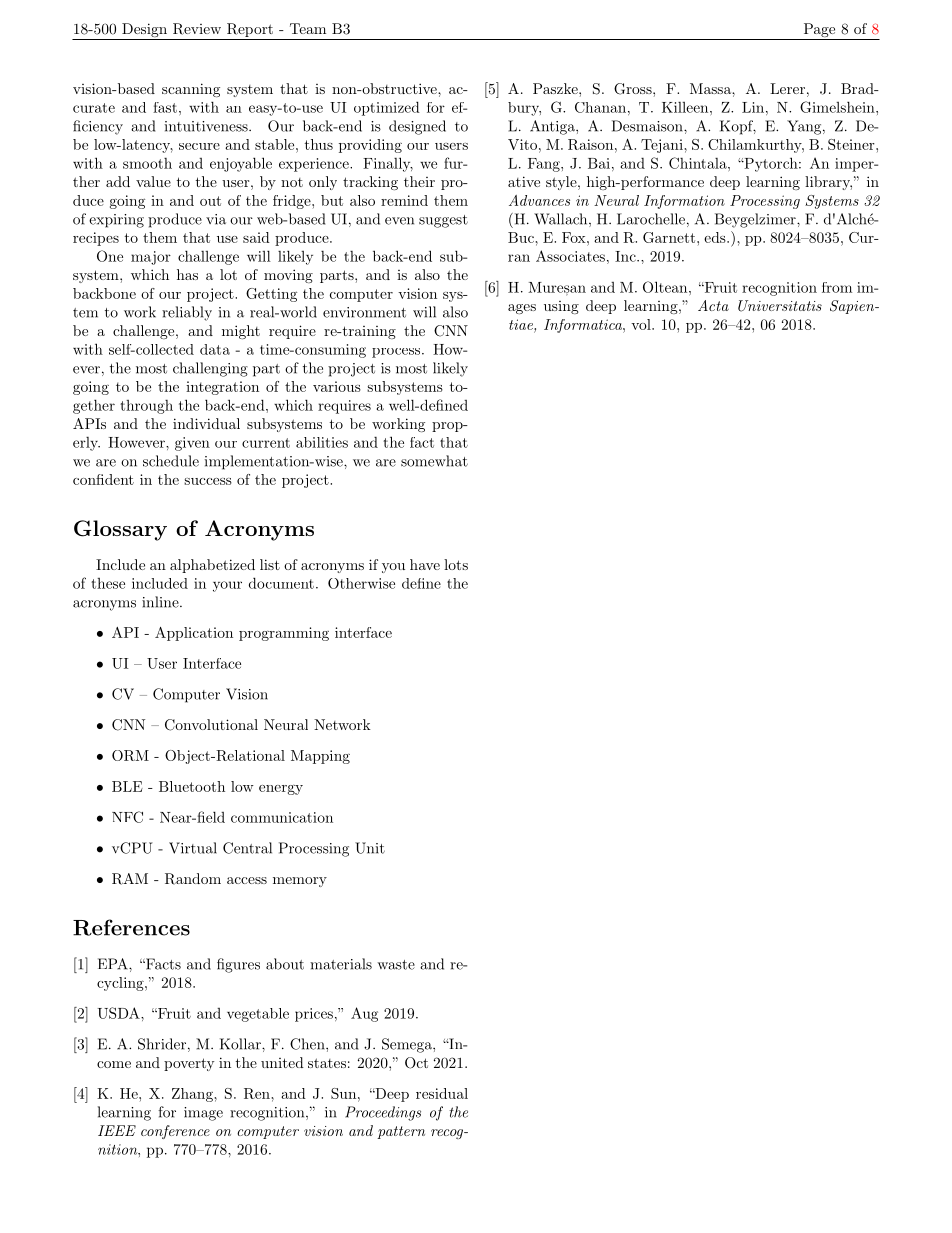 The height and width of the screenshot is (1233, 952). What do you see at coordinates (713, 305) in the screenshot?
I see `Acta` at bounding box center [713, 305].
